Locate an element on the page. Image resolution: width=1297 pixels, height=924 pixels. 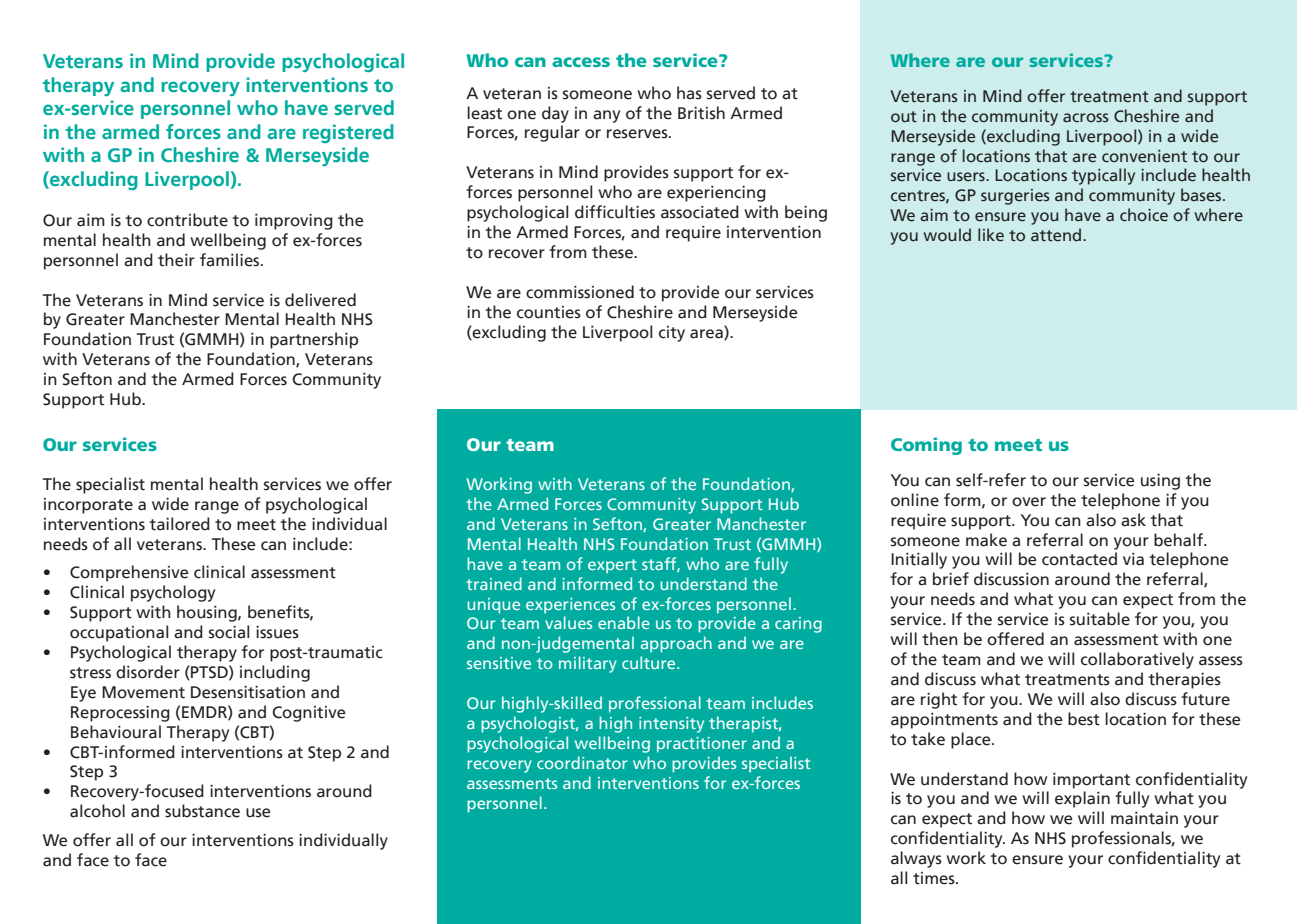
contacted is located at coordinates (1079, 559).
